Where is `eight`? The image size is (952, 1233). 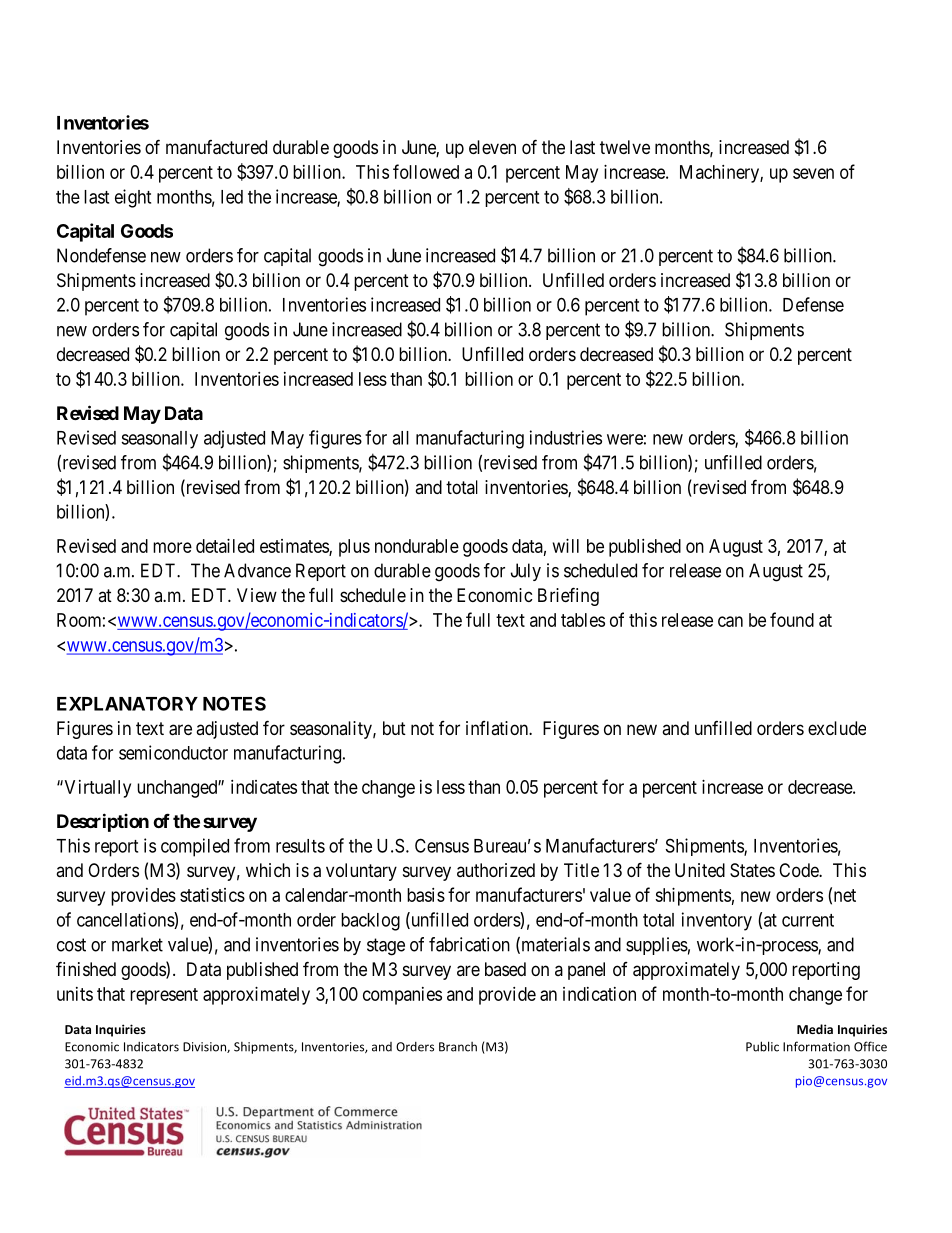 eight is located at coordinates (133, 198).
